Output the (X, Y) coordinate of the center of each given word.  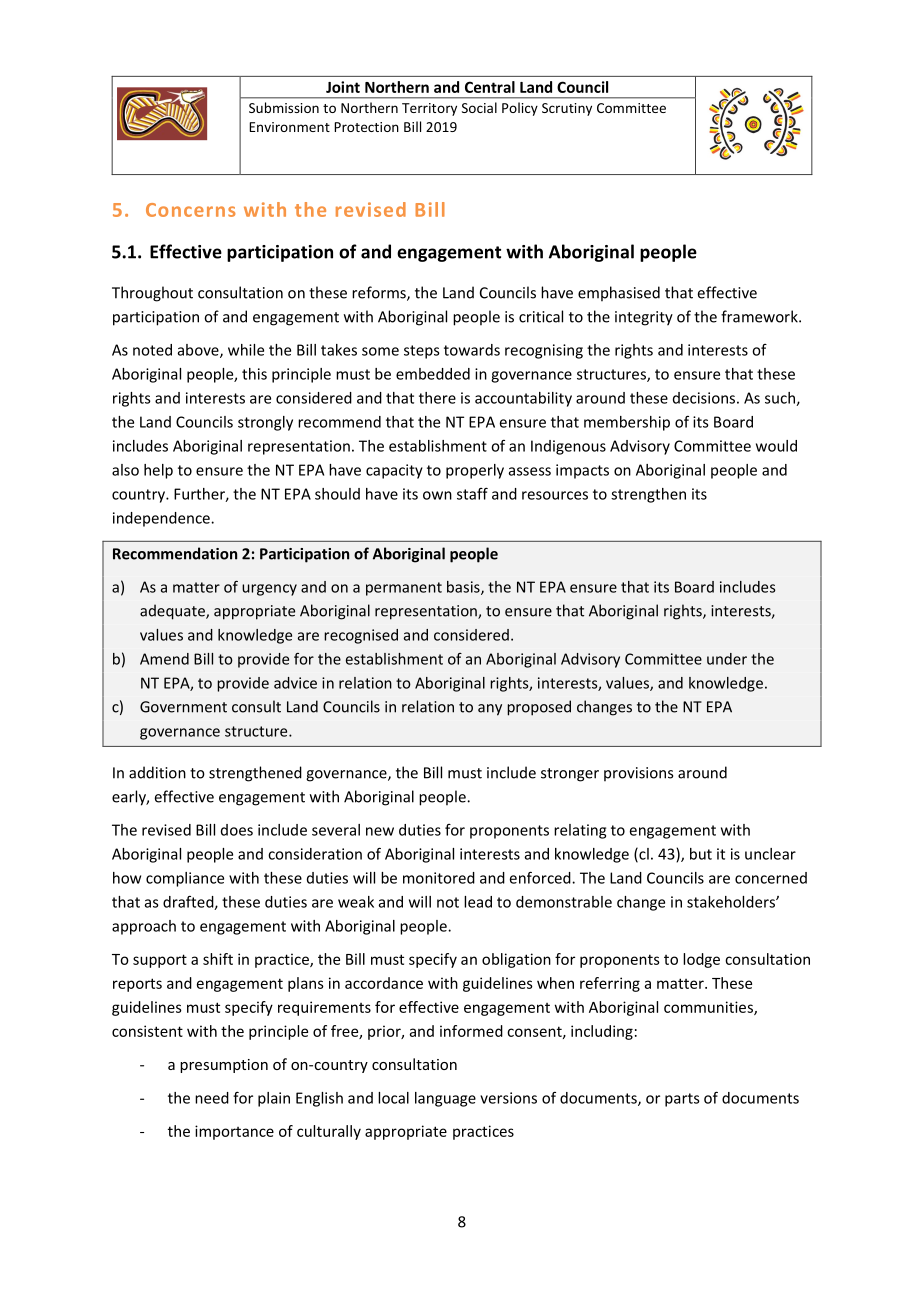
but (701, 854)
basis (464, 588)
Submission (284, 107)
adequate (173, 612)
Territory (429, 109)
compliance (185, 879)
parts (682, 1100)
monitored (439, 878)
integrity (644, 318)
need (212, 1098)
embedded (433, 374)
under (727, 659)
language (445, 1099)
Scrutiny (567, 109)
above (199, 351)
